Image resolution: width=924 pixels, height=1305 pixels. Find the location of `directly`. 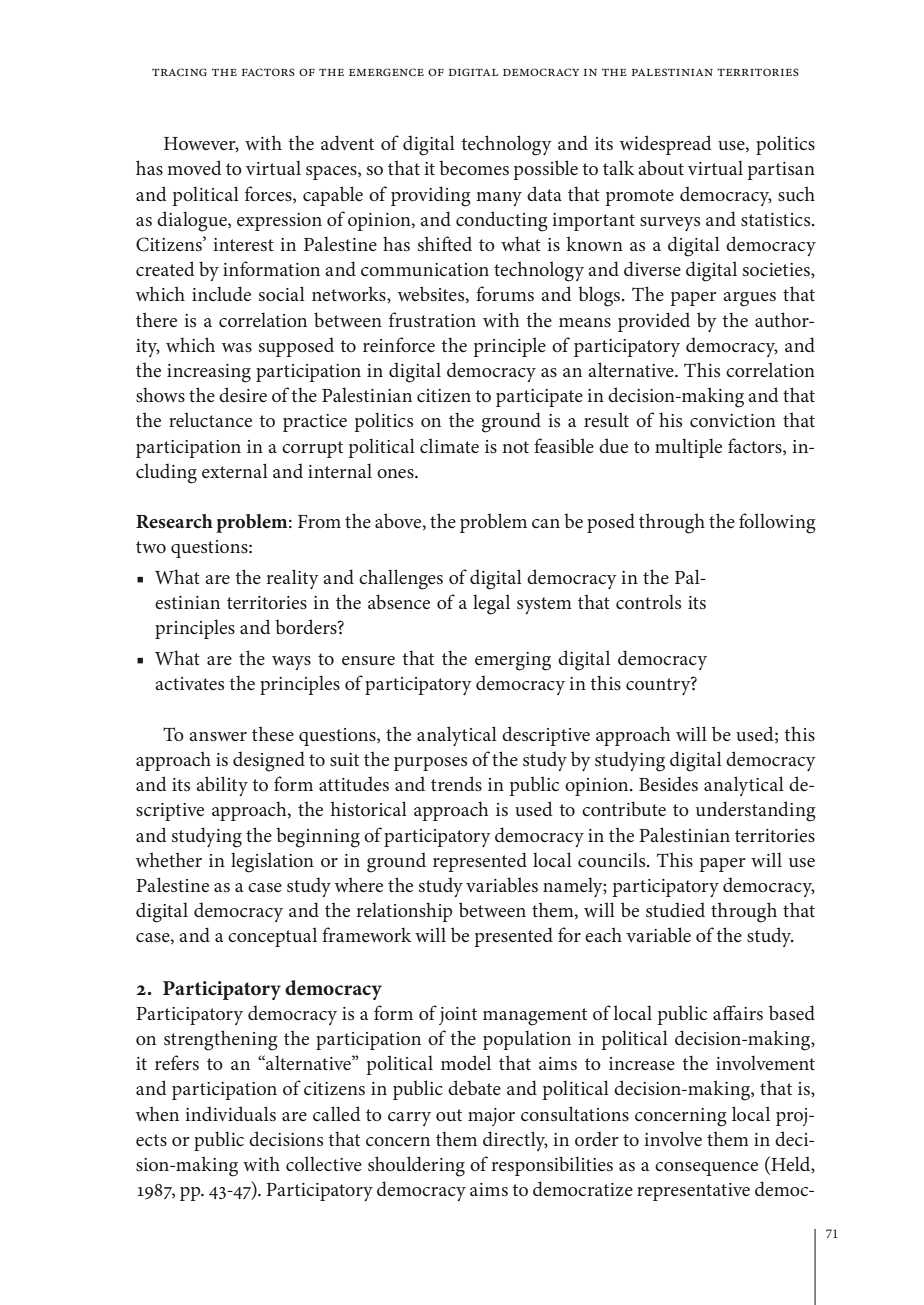

directly is located at coordinates (515, 1141).
